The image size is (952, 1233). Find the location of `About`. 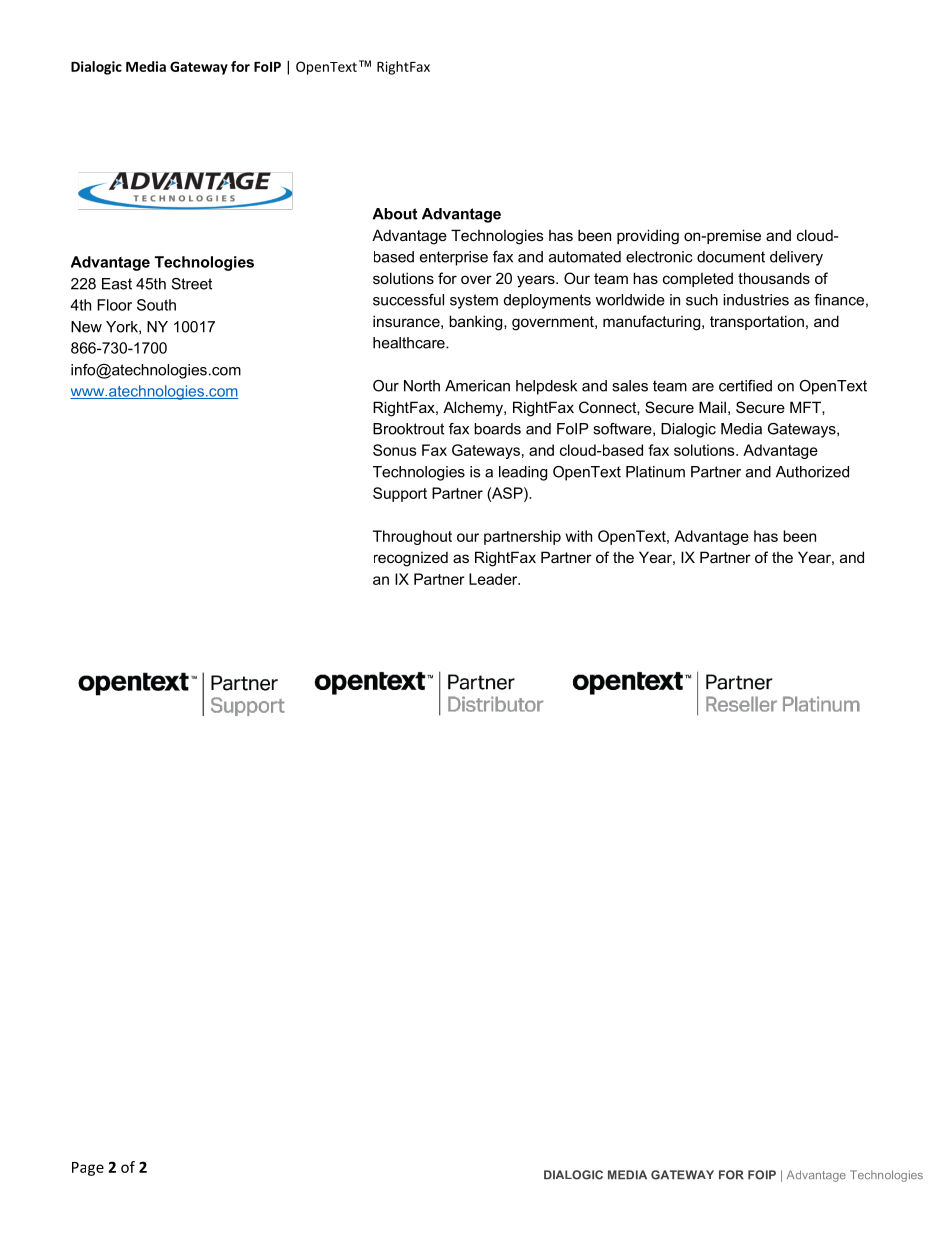

About is located at coordinates (395, 214).
